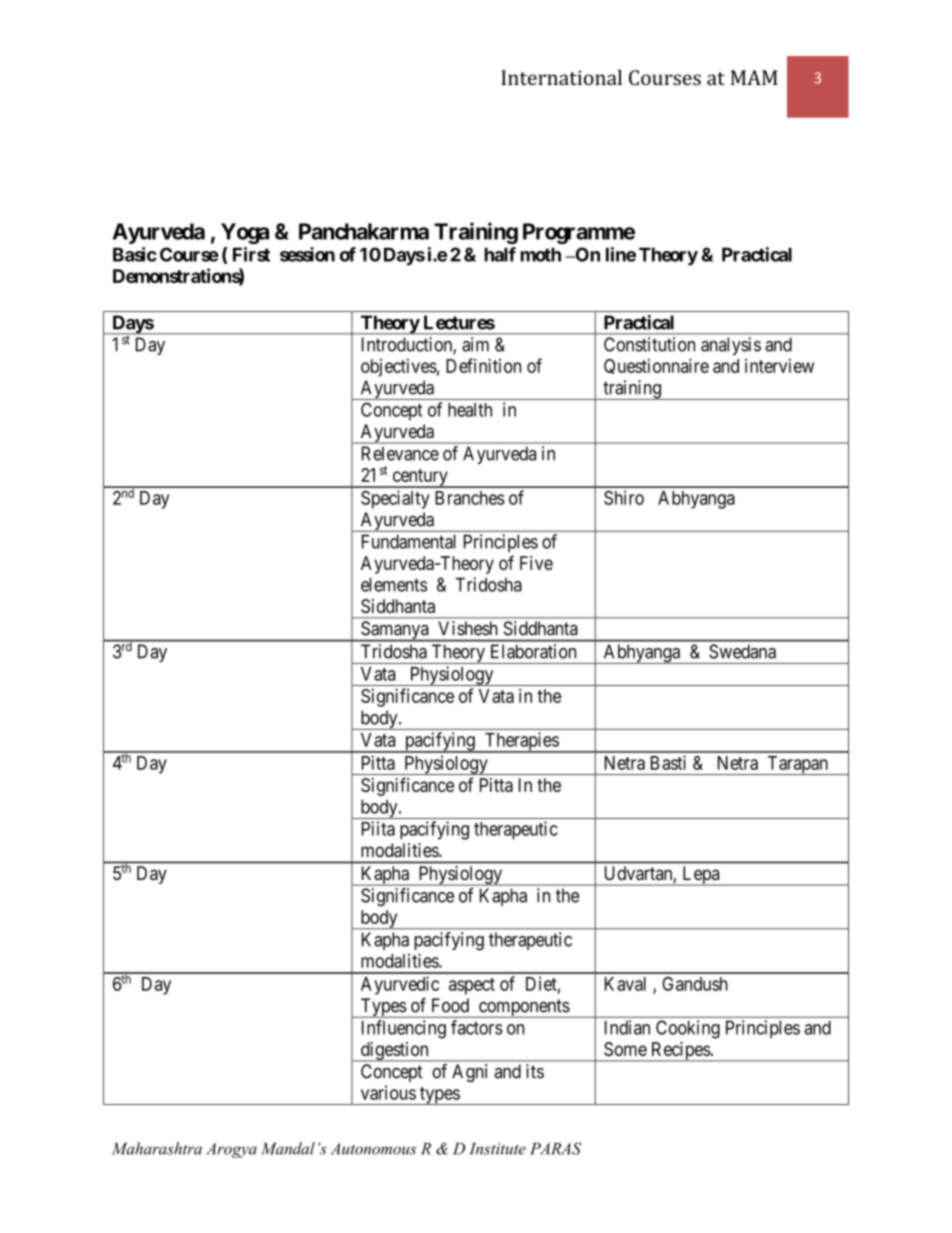  What do you see at coordinates (624, 497) in the image?
I see `Shiro` at bounding box center [624, 497].
